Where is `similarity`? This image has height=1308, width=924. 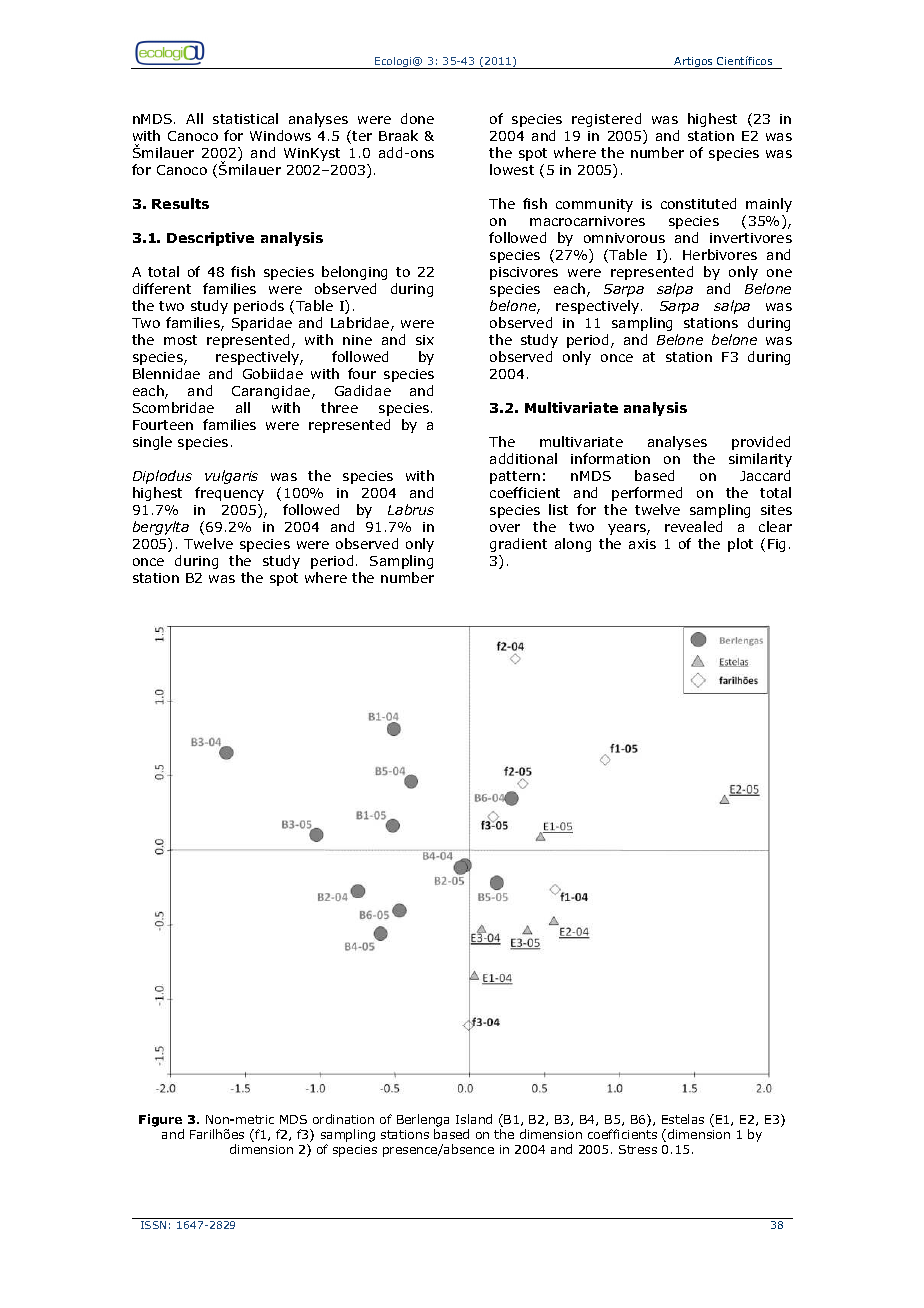 similarity is located at coordinates (760, 460).
